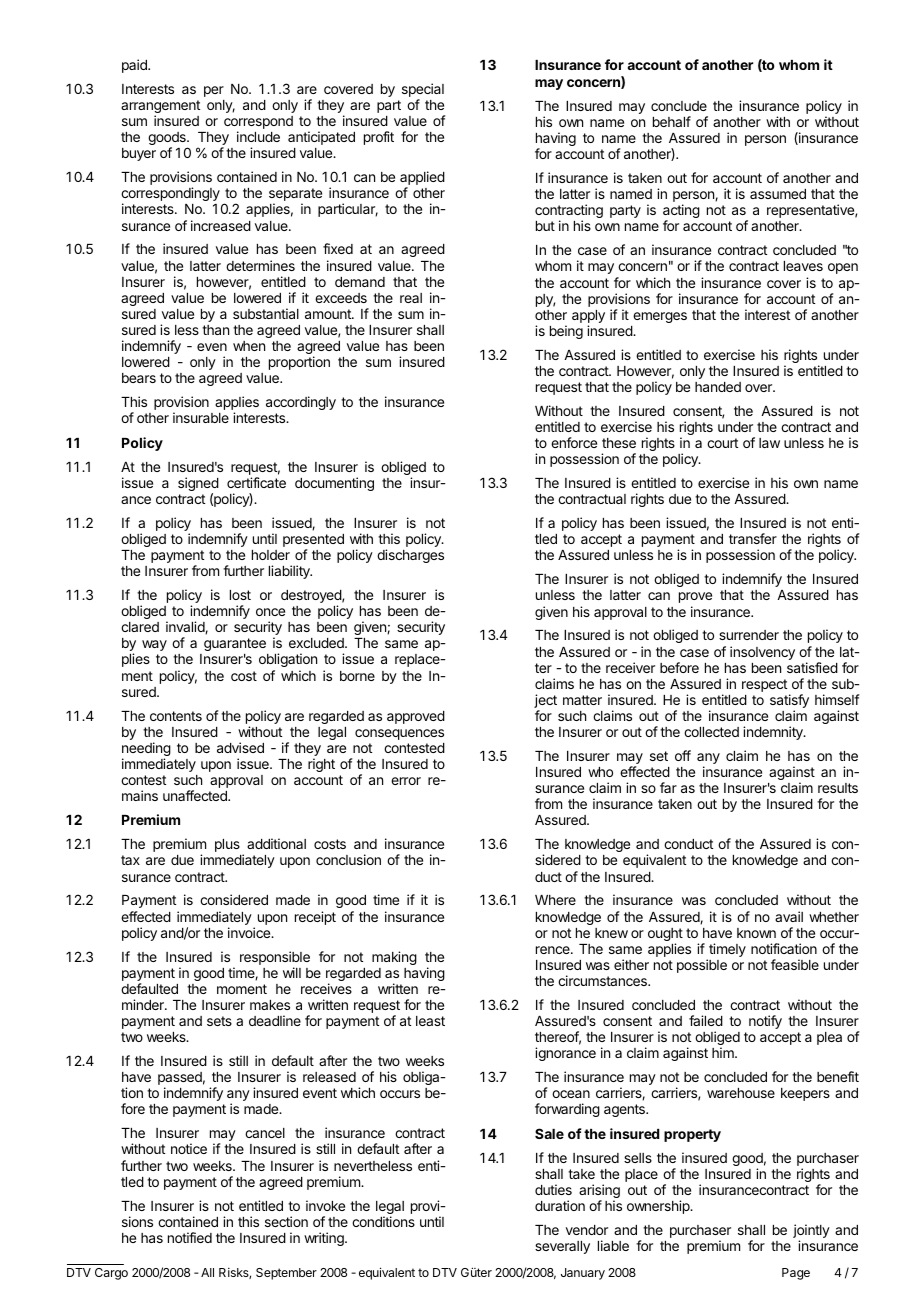  Describe the element at coordinates (399, 734) in the document. I see `consequences` at that location.
